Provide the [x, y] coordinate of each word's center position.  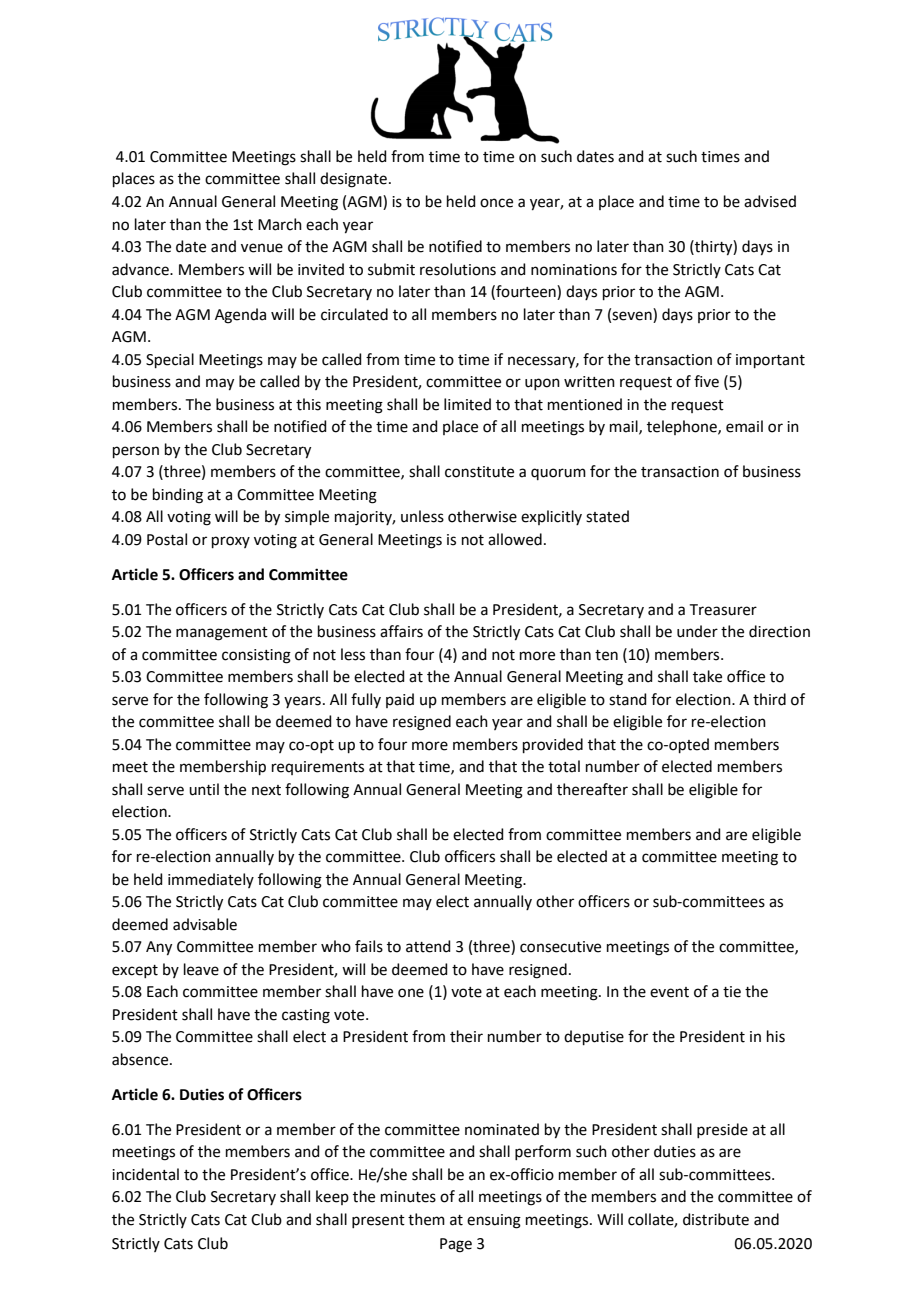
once [496, 203]
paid [400, 700]
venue [262, 248]
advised [770, 201]
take [707, 676]
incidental [145, 1174]
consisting [256, 656]
